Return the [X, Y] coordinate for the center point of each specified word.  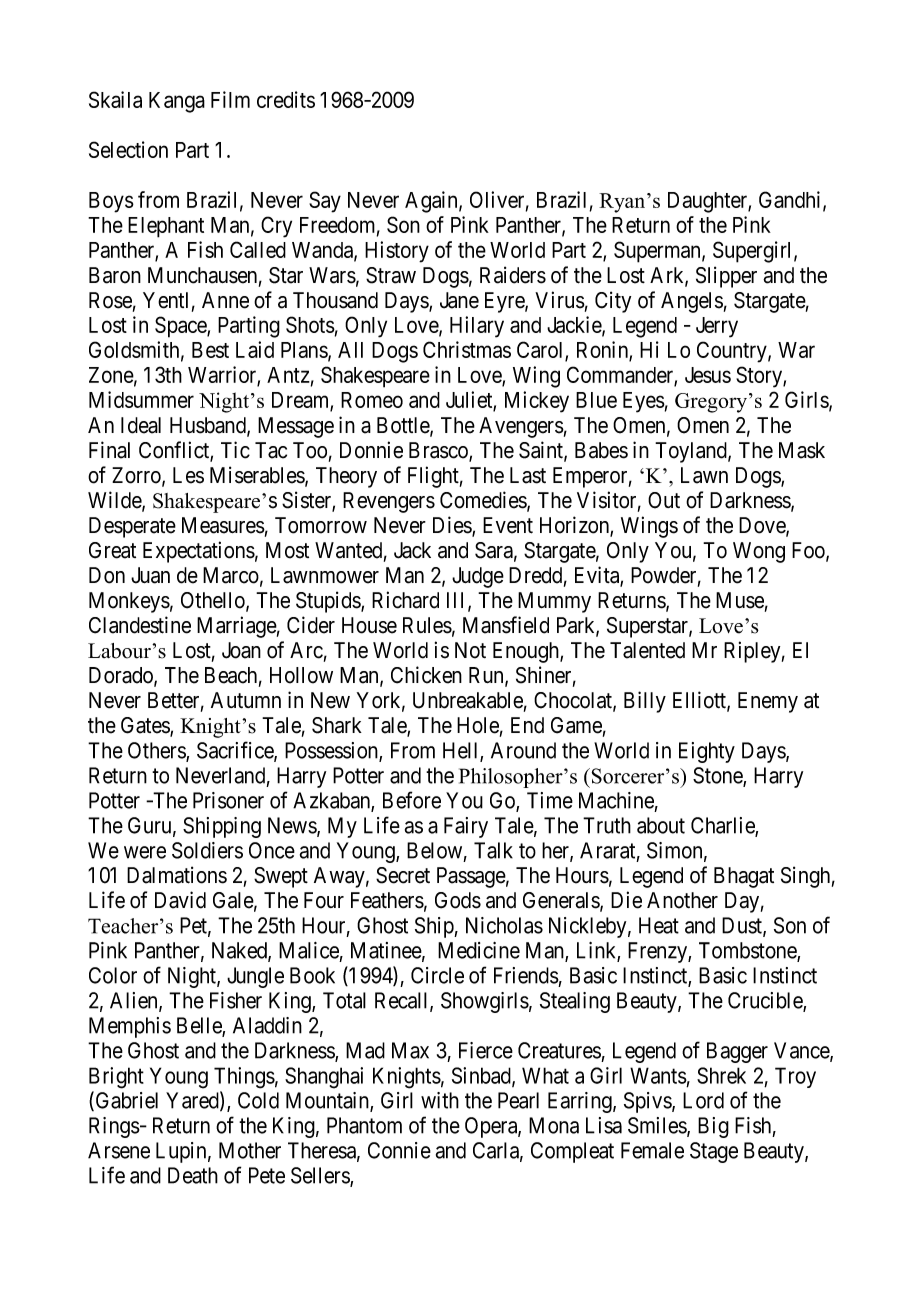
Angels [692, 302]
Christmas [467, 349]
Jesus [708, 375]
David [180, 900]
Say [325, 202]
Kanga [177, 102]
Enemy [768, 702]
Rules [427, 625]
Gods [458, 900]
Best [210, 350]
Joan [241, 650]
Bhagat [744, 877]
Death [193, 1175]
